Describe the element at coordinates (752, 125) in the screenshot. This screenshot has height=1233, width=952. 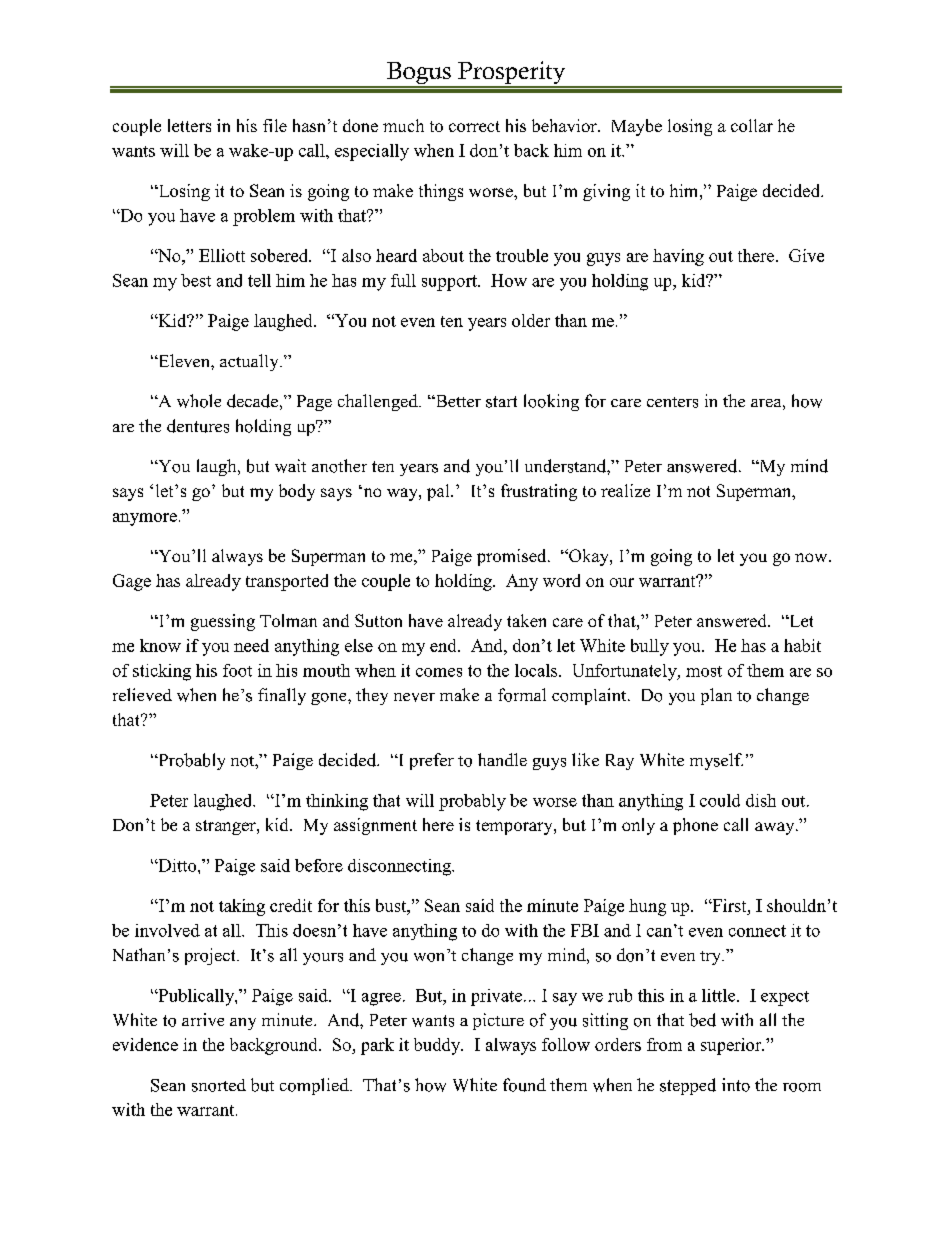
I see `collar` at that location.
